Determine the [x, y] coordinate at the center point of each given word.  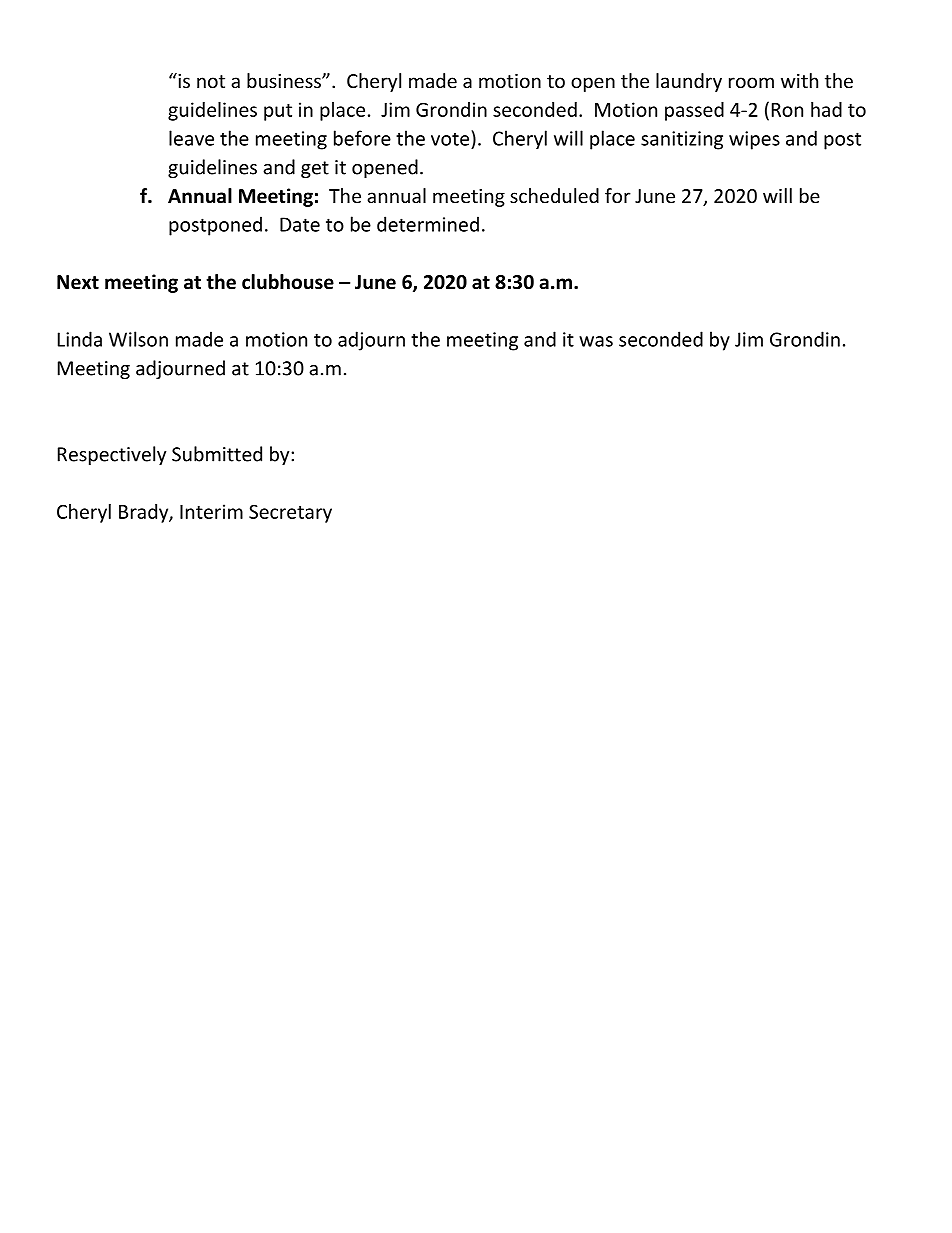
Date [300, 224]
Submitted [217, 454]
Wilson [138, 339]
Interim [211, 511]
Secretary [290, 513]
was [596, 341]
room [751, 82]
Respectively [112, 455]
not [211, 81]
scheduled [554, 195]
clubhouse [288, 282]
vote [451, 138]
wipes [754, 140]
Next [78, 282]
